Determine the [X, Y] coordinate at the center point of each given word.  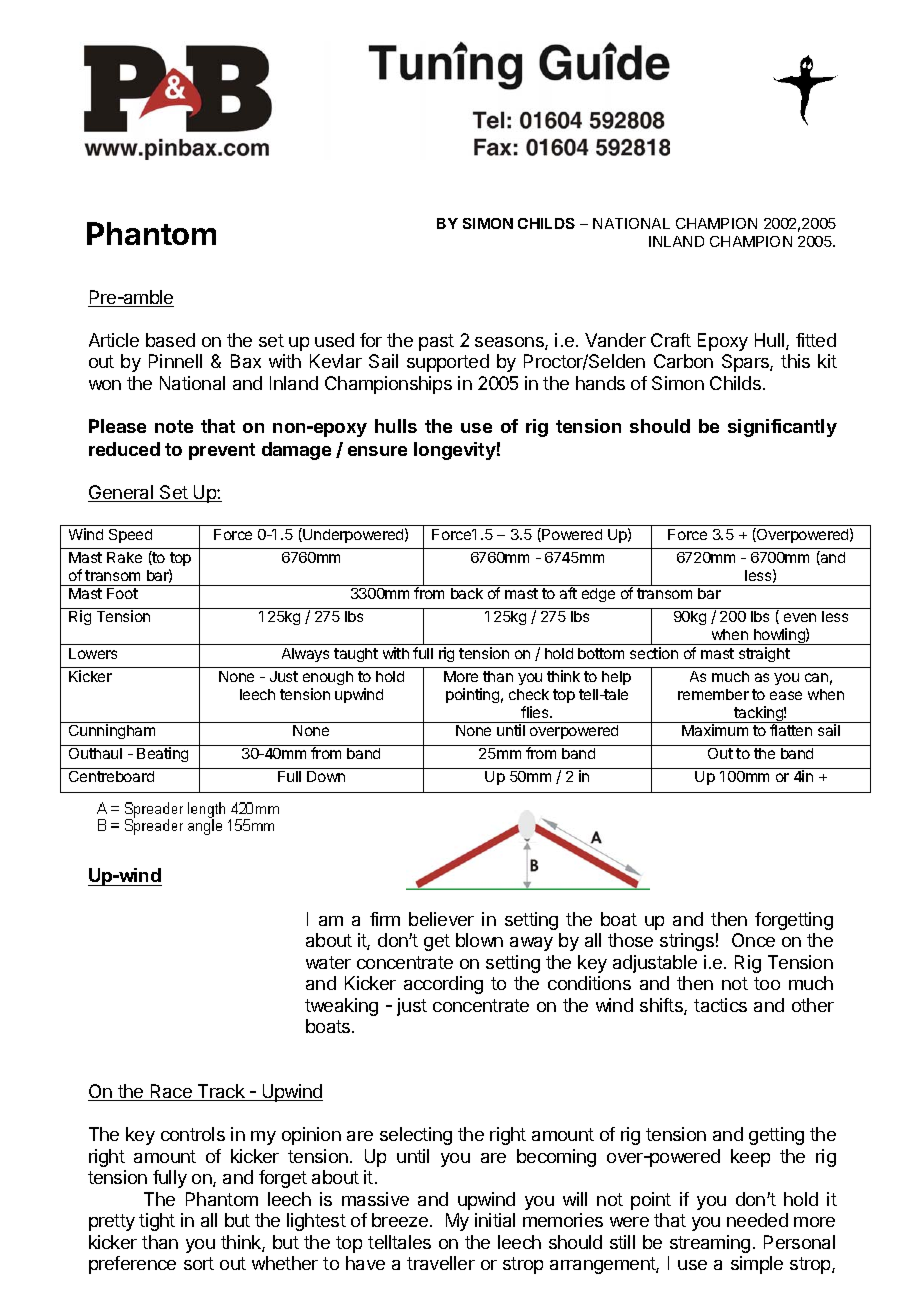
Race [171, 1092]
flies [536, 712]
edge [598, 595]
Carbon [683, 361]
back [467, 593]
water [328, 962]
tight [157, 1222]
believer [441, 919]
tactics [720, 1005]
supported [448, 363]
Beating [162, 754]
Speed [130, 536]
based [170, 340]
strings [687, 942]
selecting [416, 1136]
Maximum [715, 730]
